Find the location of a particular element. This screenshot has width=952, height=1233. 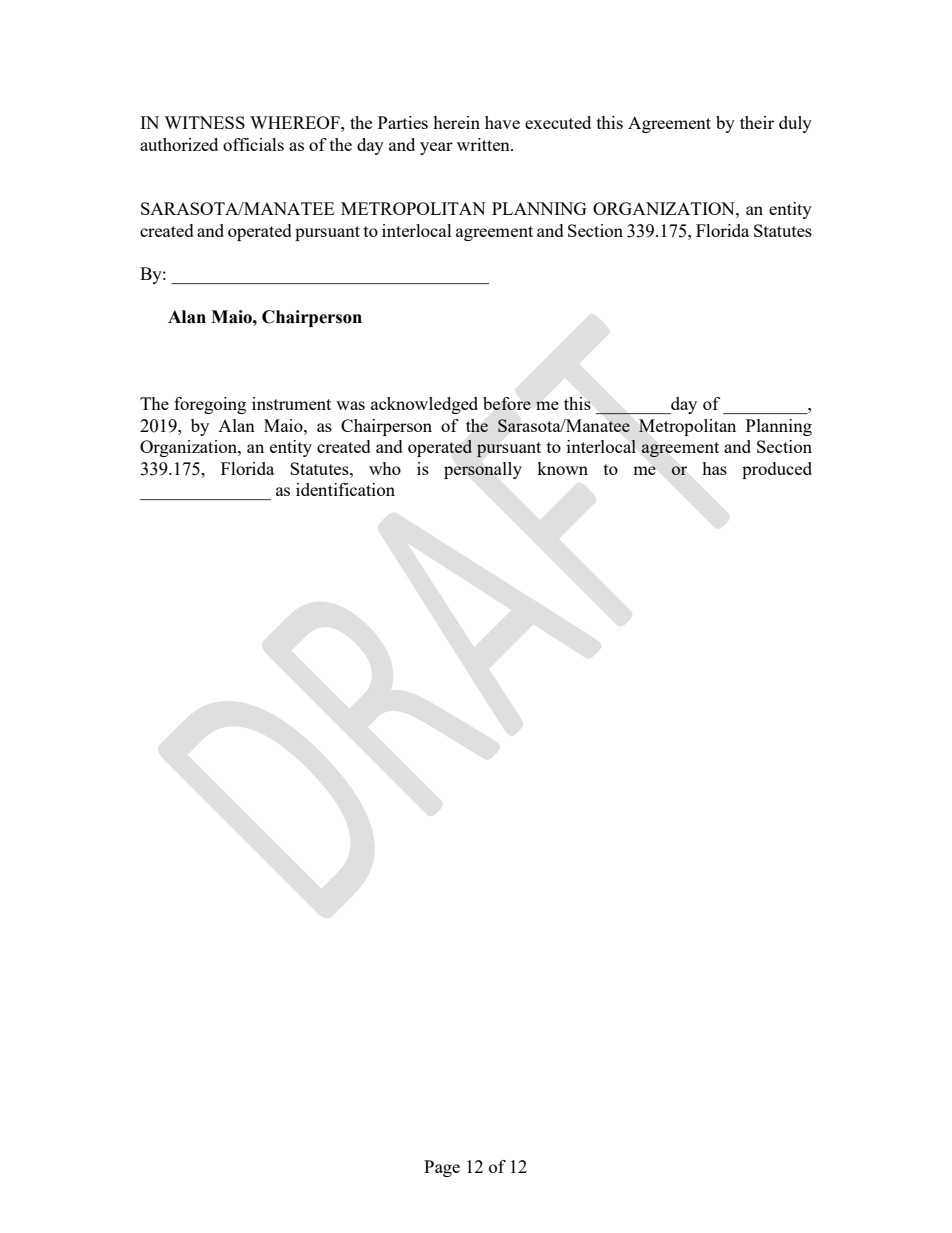

their is located at coordinates (757, 122).
